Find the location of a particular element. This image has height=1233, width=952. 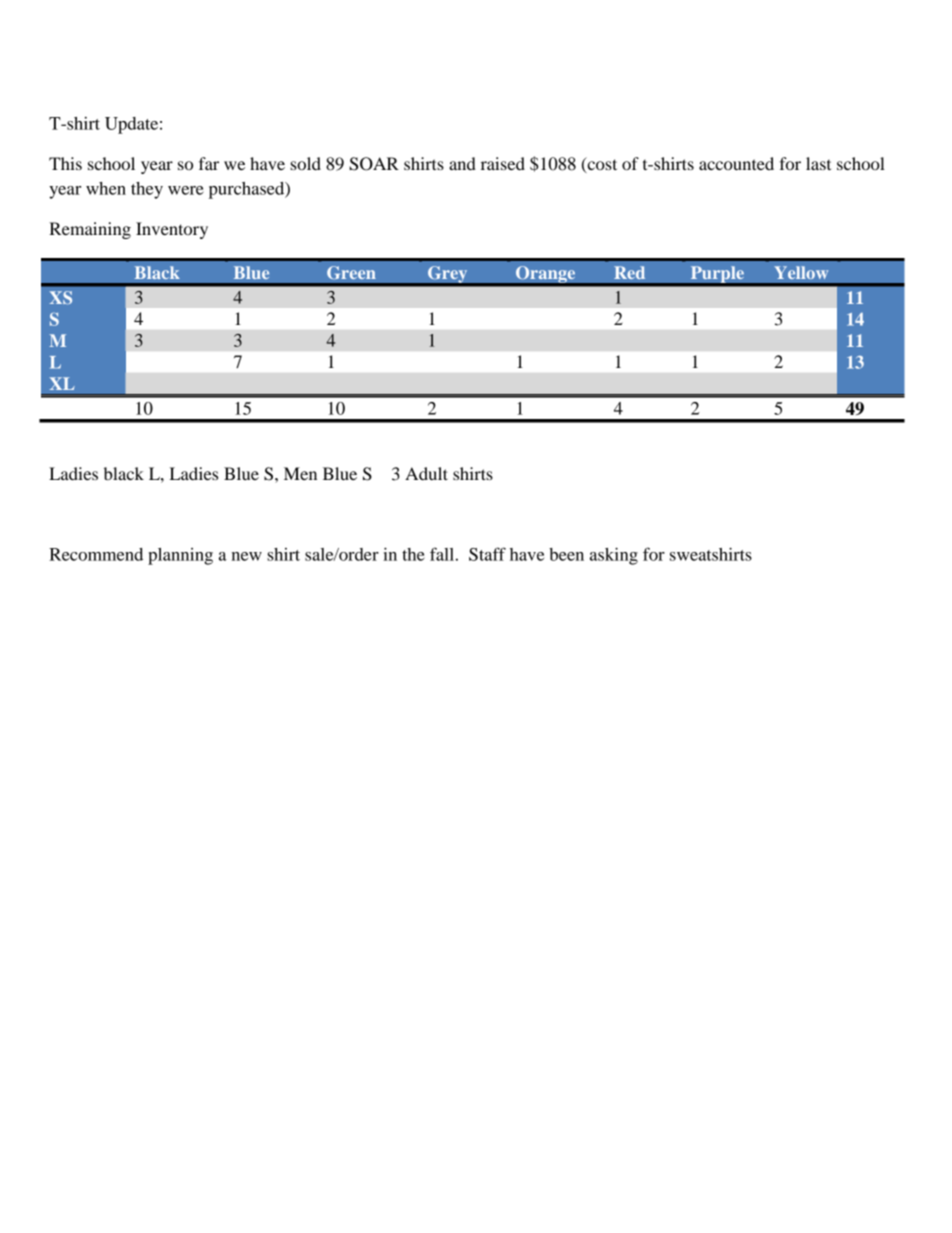

Purple is located at coordinates (717, 275).
